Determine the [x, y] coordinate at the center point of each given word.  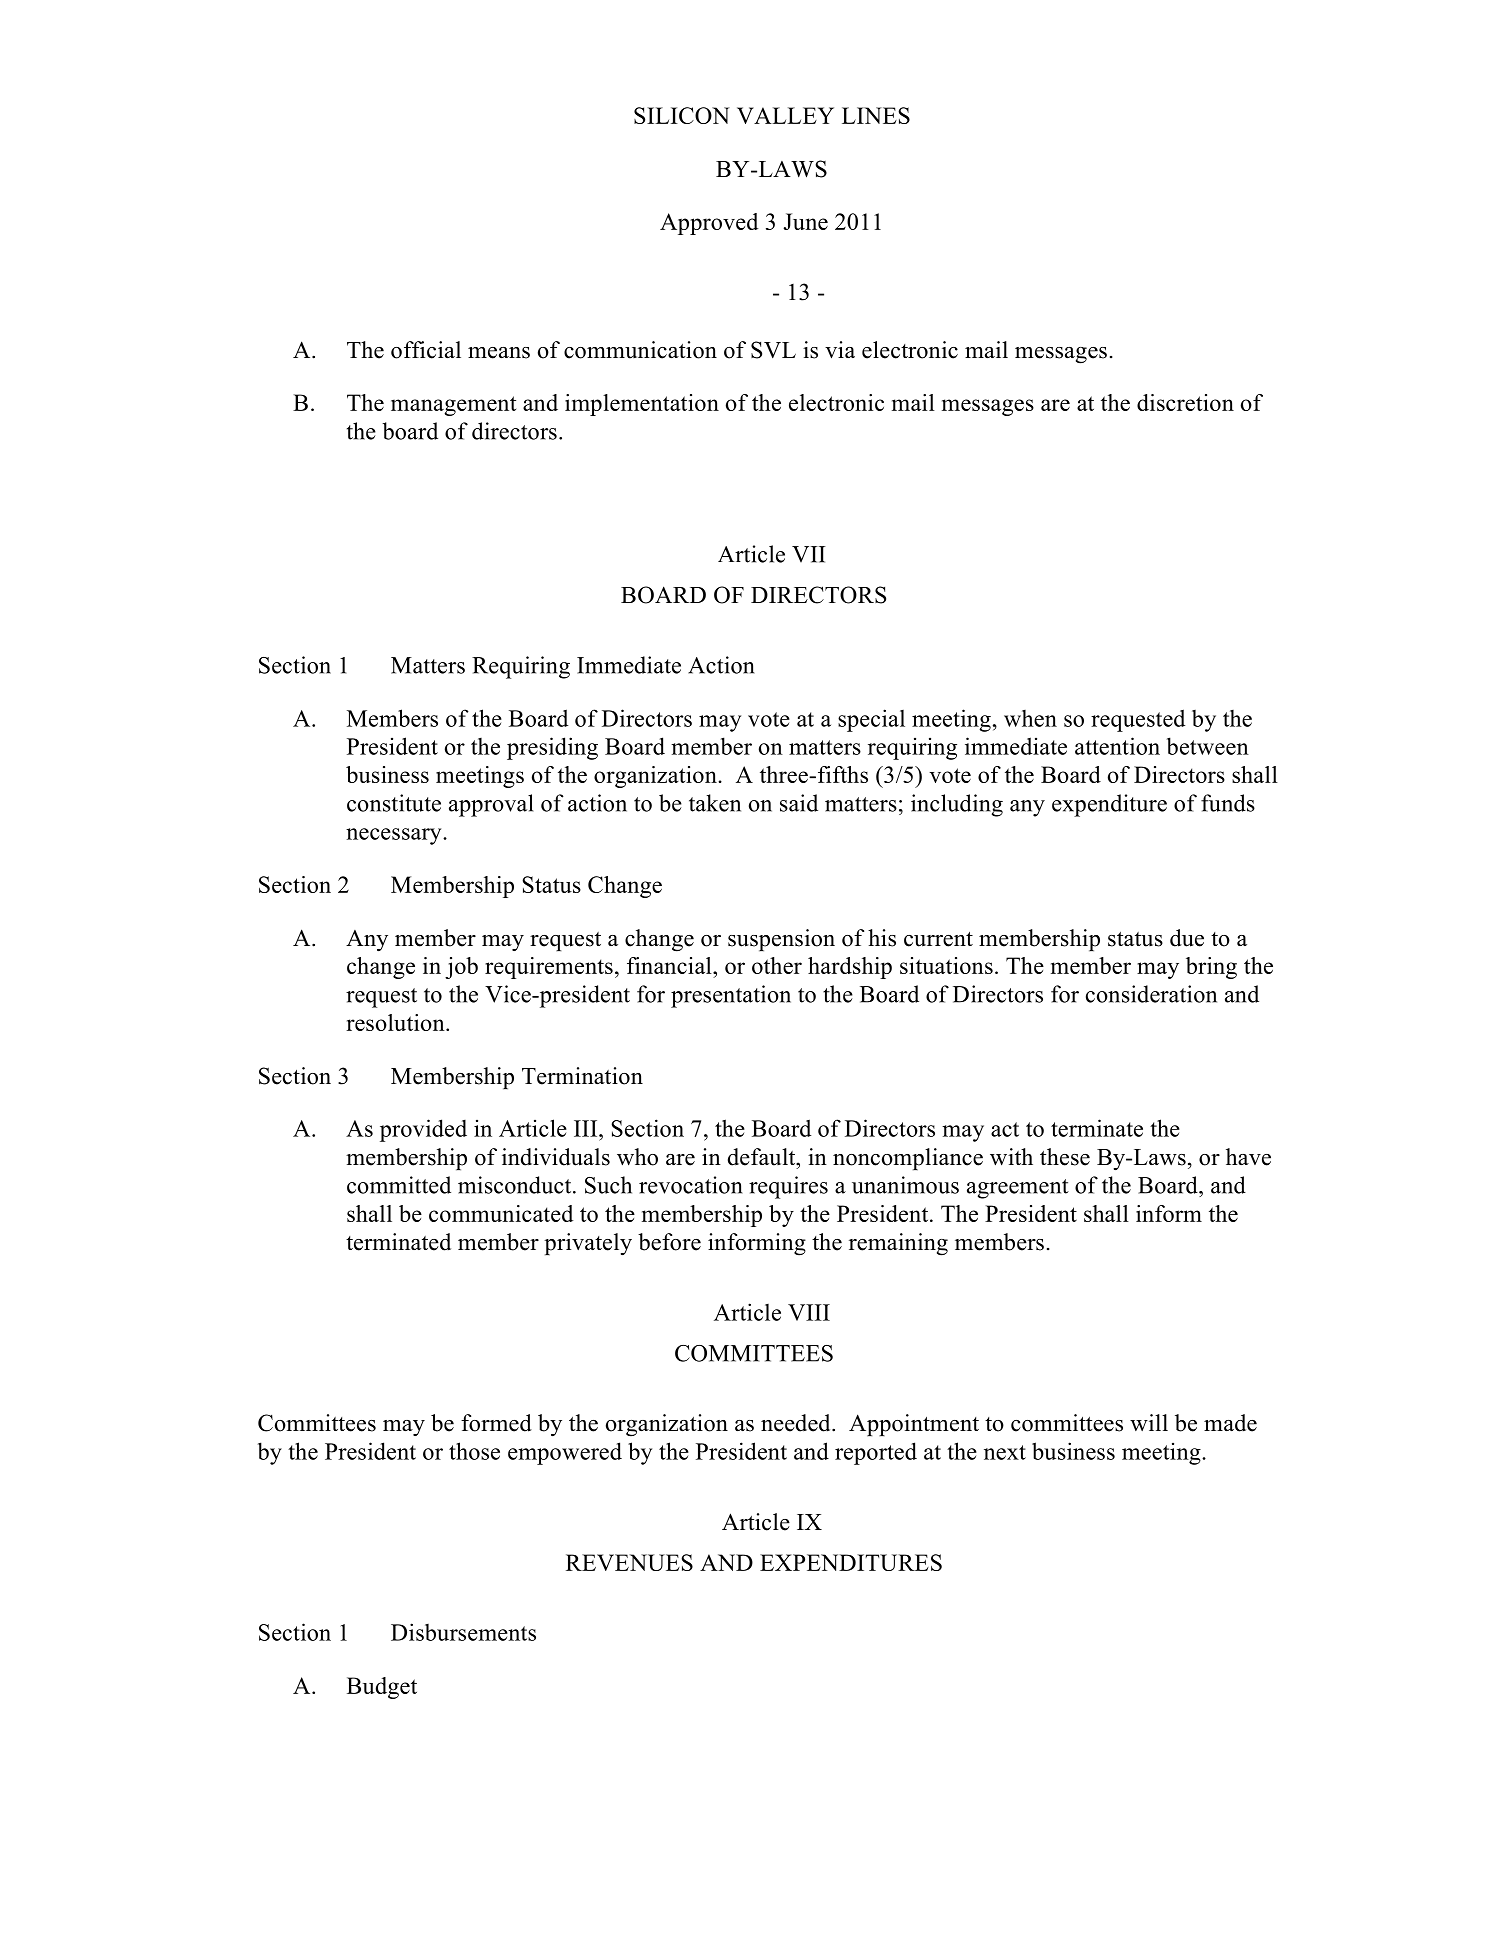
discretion [1185, 402]
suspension [781, 940]
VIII [809, 1312]
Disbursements [463, 1632]
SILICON [682, 115]
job [461, 968]
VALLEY [785, 115]
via [840, 350]
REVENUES [629, 1562]
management [453, 406]
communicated [501, 1213]
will [1149, 1422]
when [1030, 718]
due [1187, 938]
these [1065, 1157]
